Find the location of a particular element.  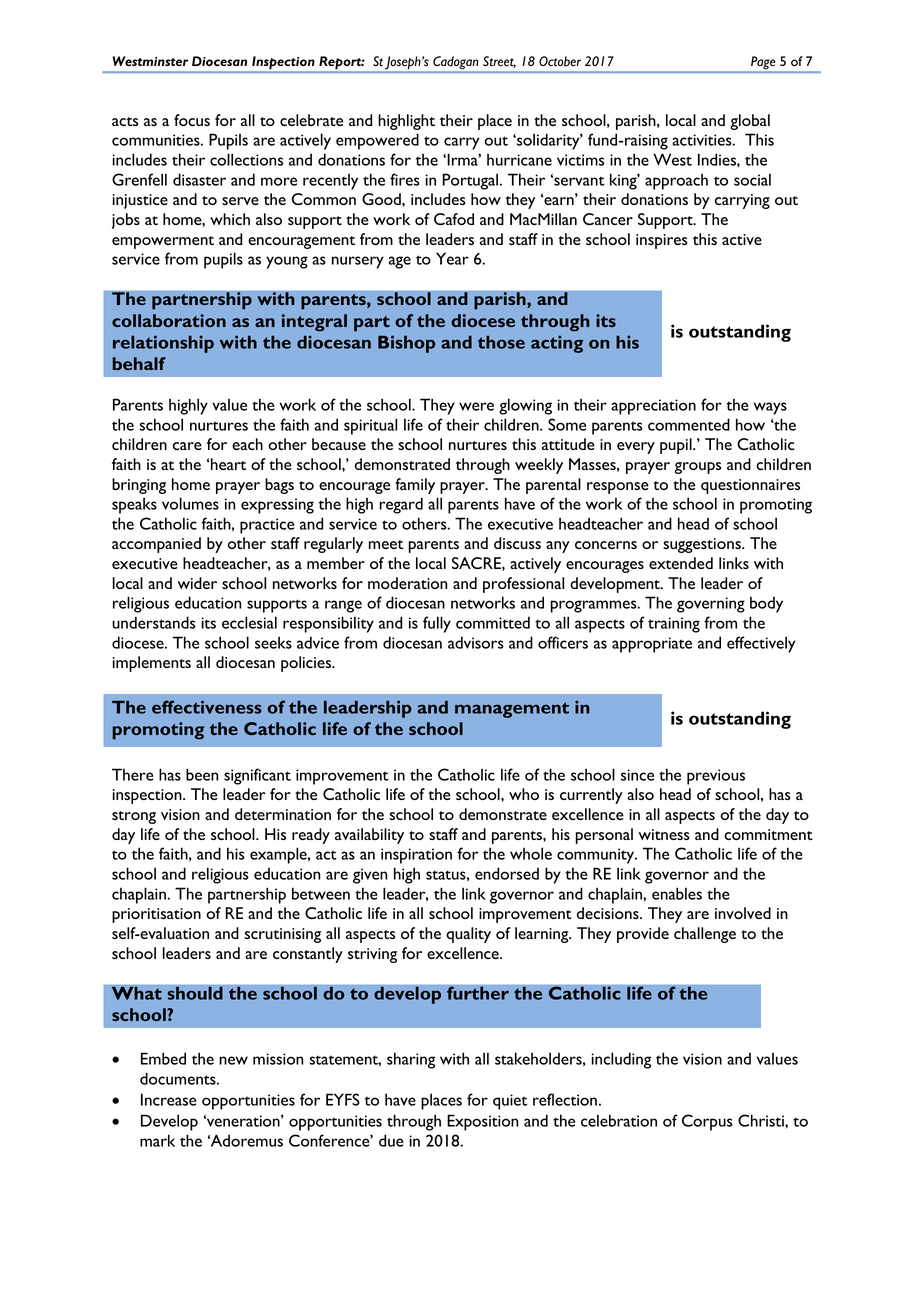

governing is located at coordinates (711, 605).
